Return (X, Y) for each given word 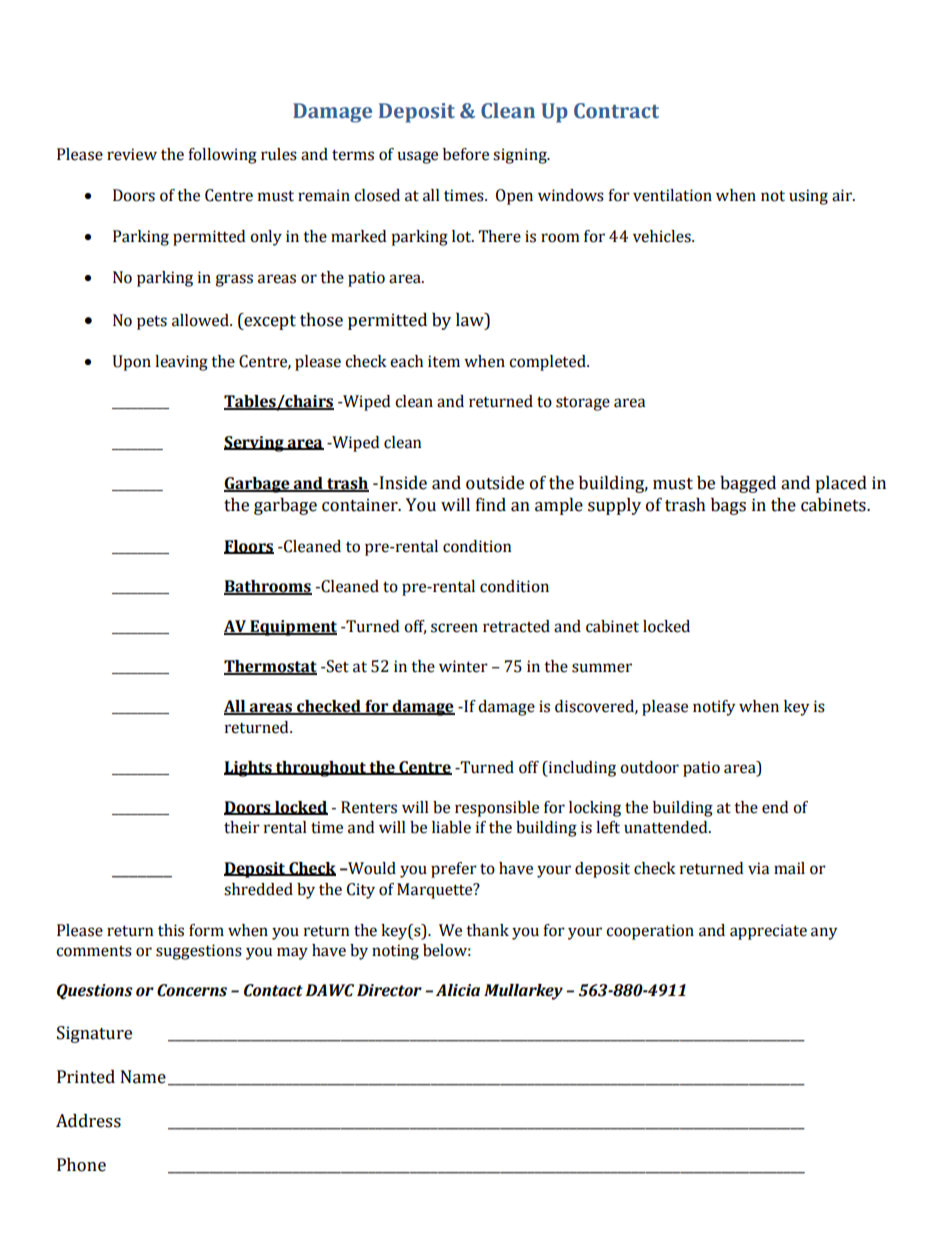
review (132, 154)
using (808, 197)
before (466, 154)
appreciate (768, 932)
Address (88, 1121)
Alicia (458, 990)
